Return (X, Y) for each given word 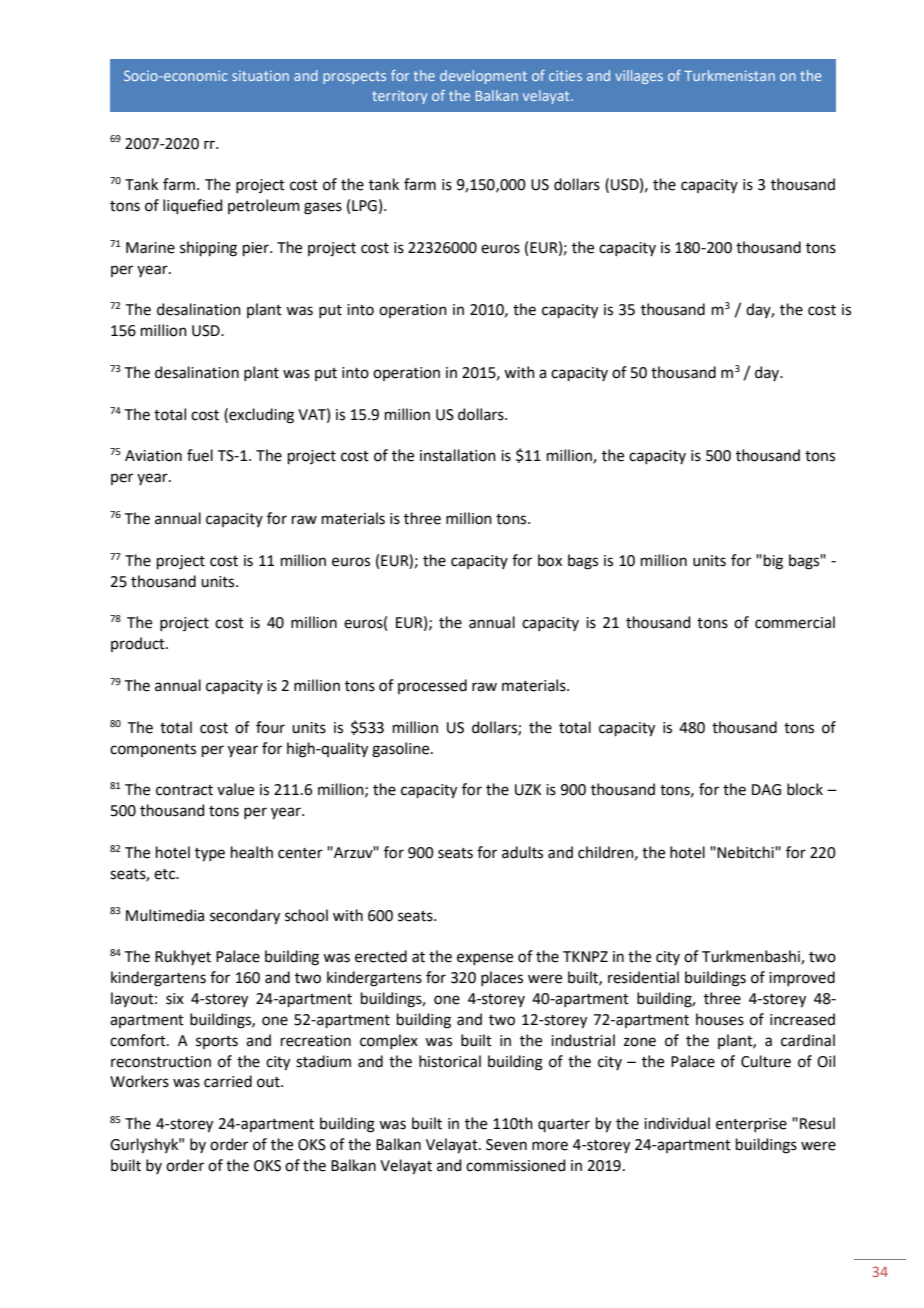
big (773, 562)
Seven (506, 1145)
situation (260, 76)
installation (458, 455)
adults (522, 852)
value (235, 789)
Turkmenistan (729, 75)
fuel (200, 455)
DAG (766, 790)
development (483, 77)
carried (228, 1081)
